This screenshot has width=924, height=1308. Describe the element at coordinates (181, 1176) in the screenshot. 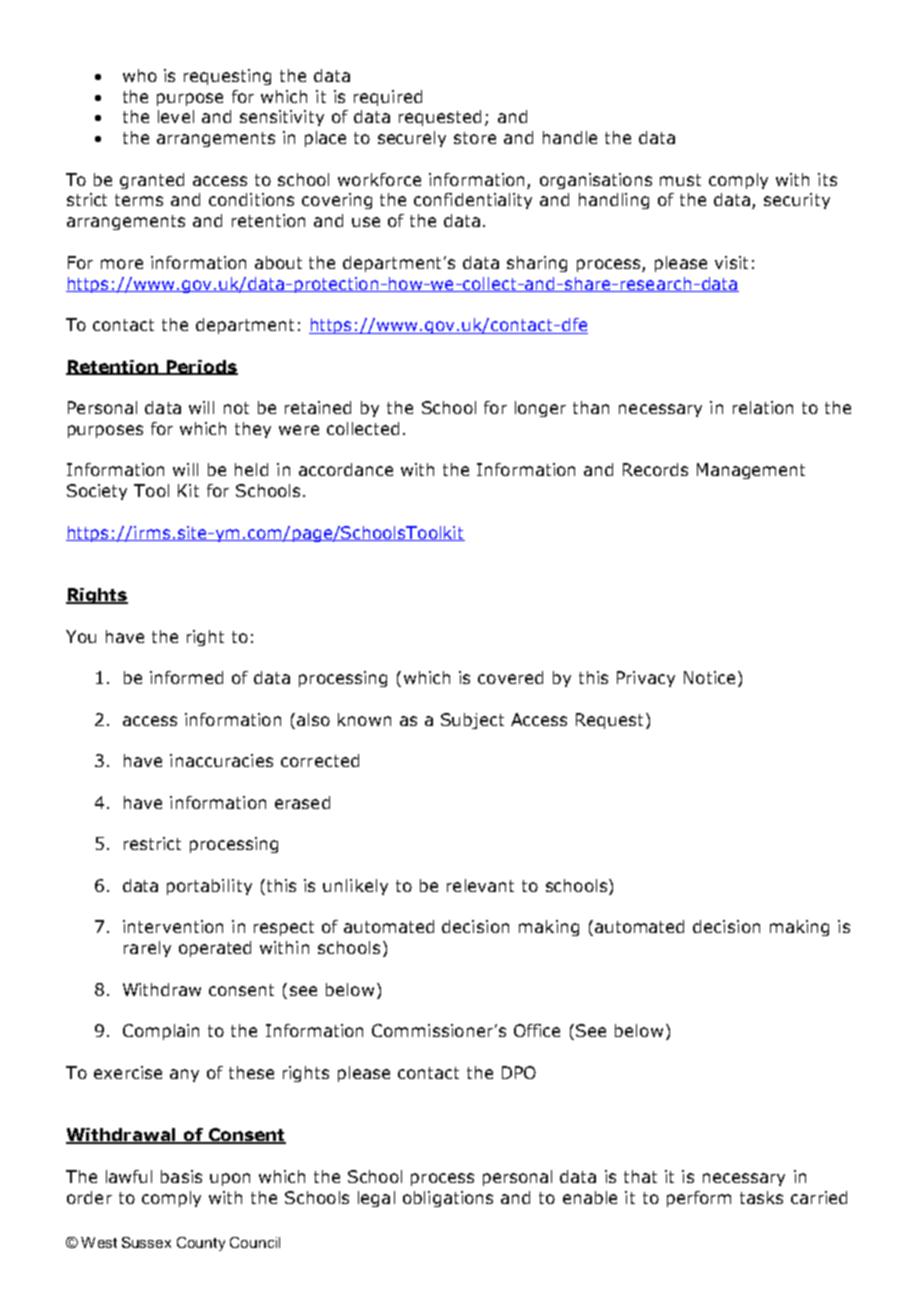

I see `basis` at that location.
